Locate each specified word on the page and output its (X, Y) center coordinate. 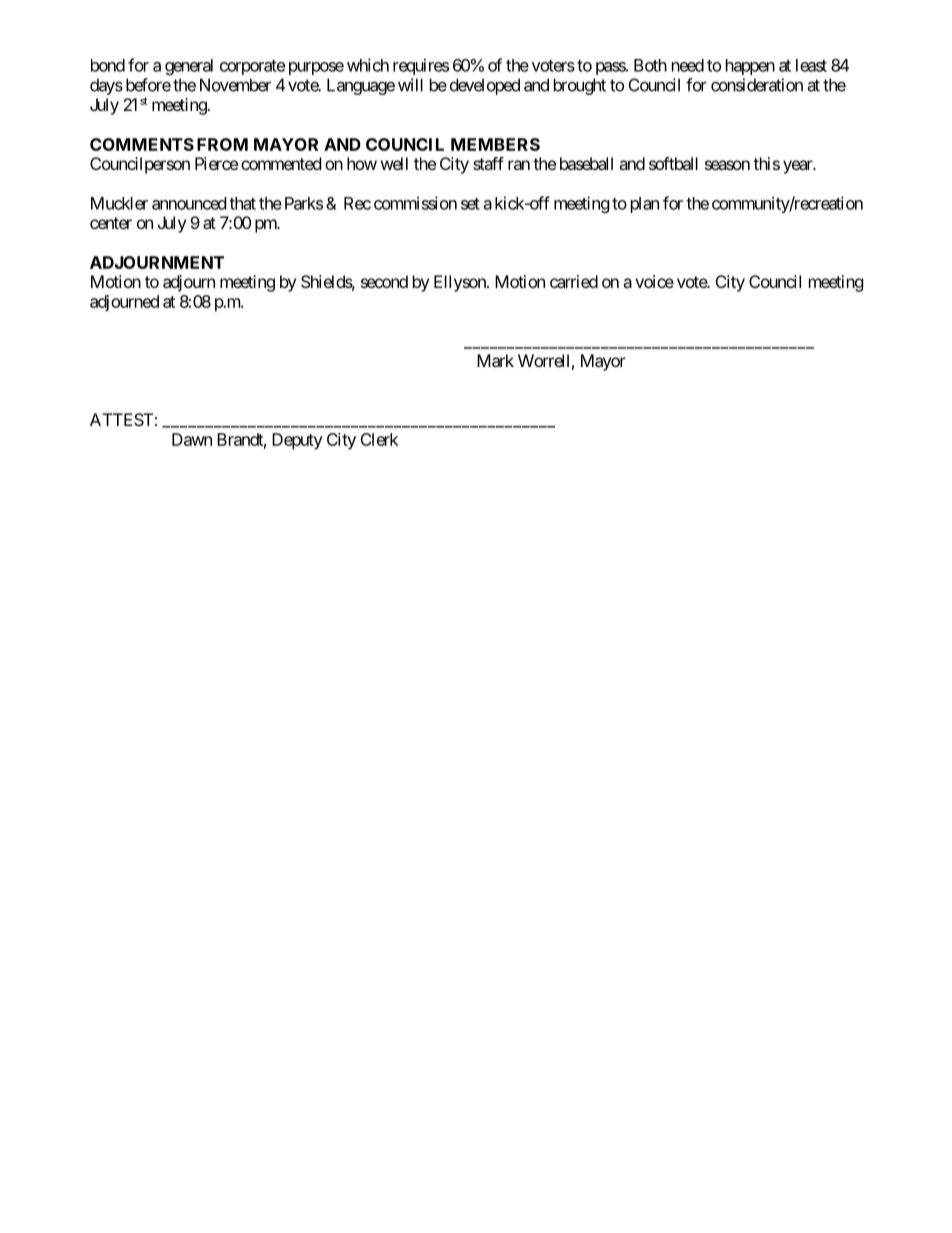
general (189, 67)
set (470, 204)
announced (189, 203)
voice (654, 281)
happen (750, 67)
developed (485, 86)
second (384, 281)
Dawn (192, 439)
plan (645, 205)
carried (574, 281)
